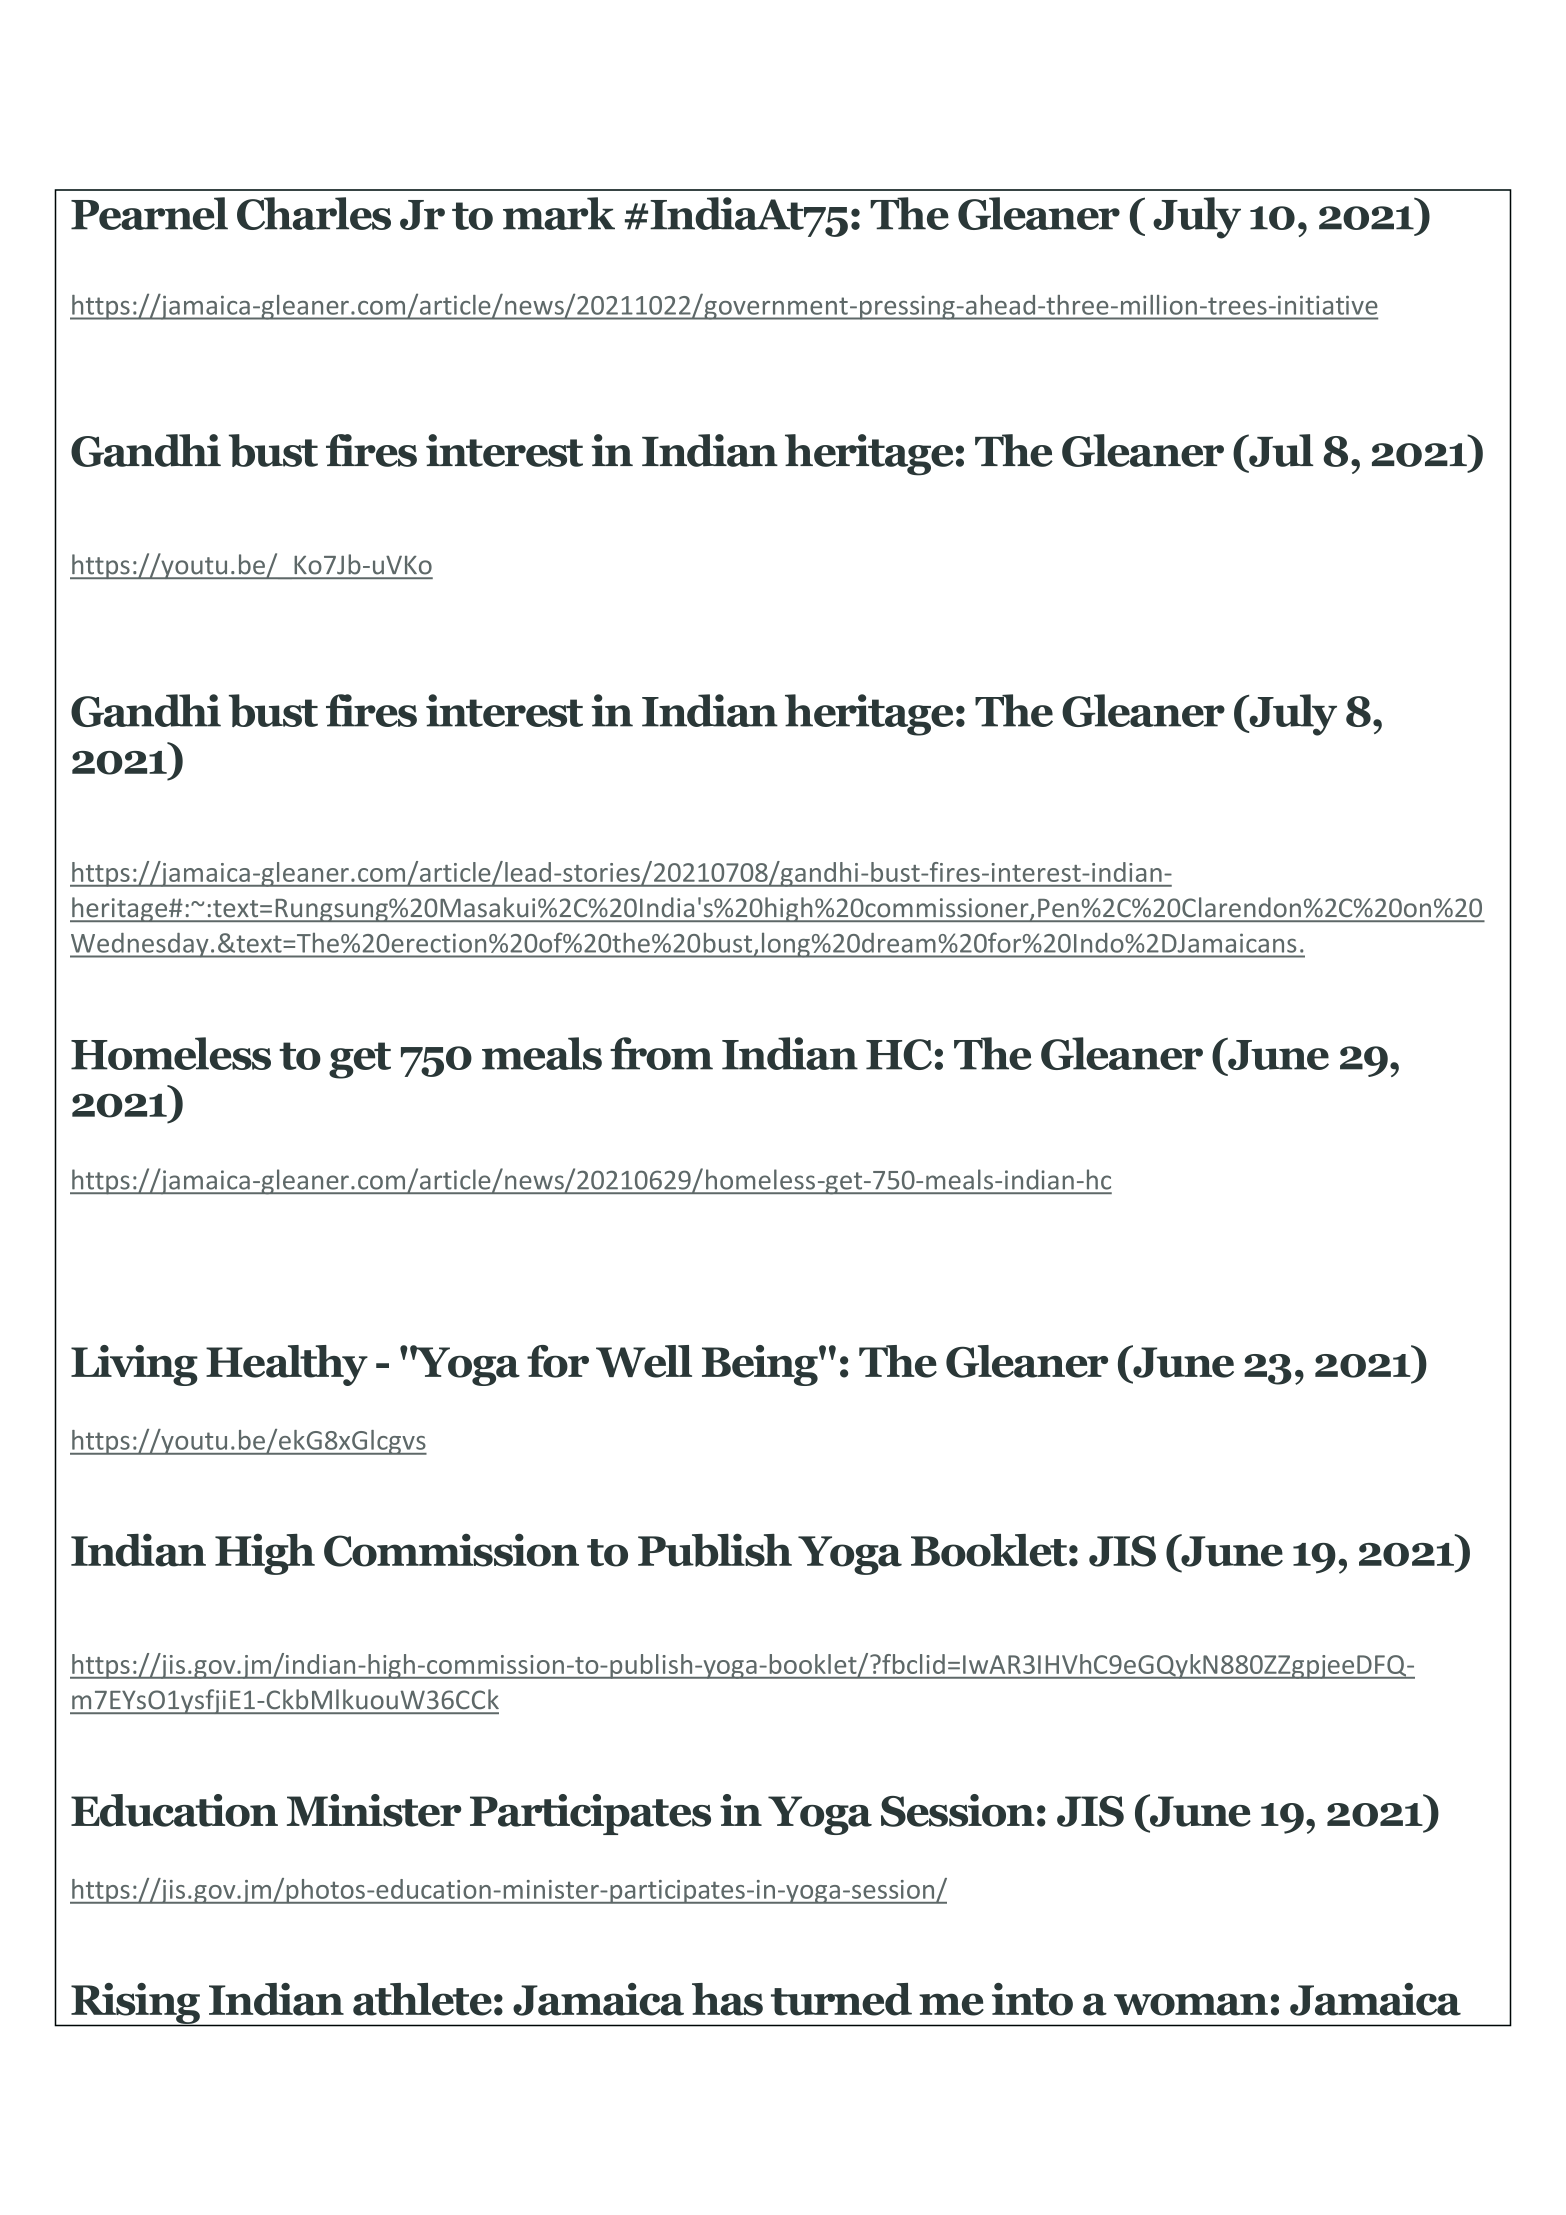 This page has width=1566, height=2215. I want to click on turned, so click(841, 1999).
